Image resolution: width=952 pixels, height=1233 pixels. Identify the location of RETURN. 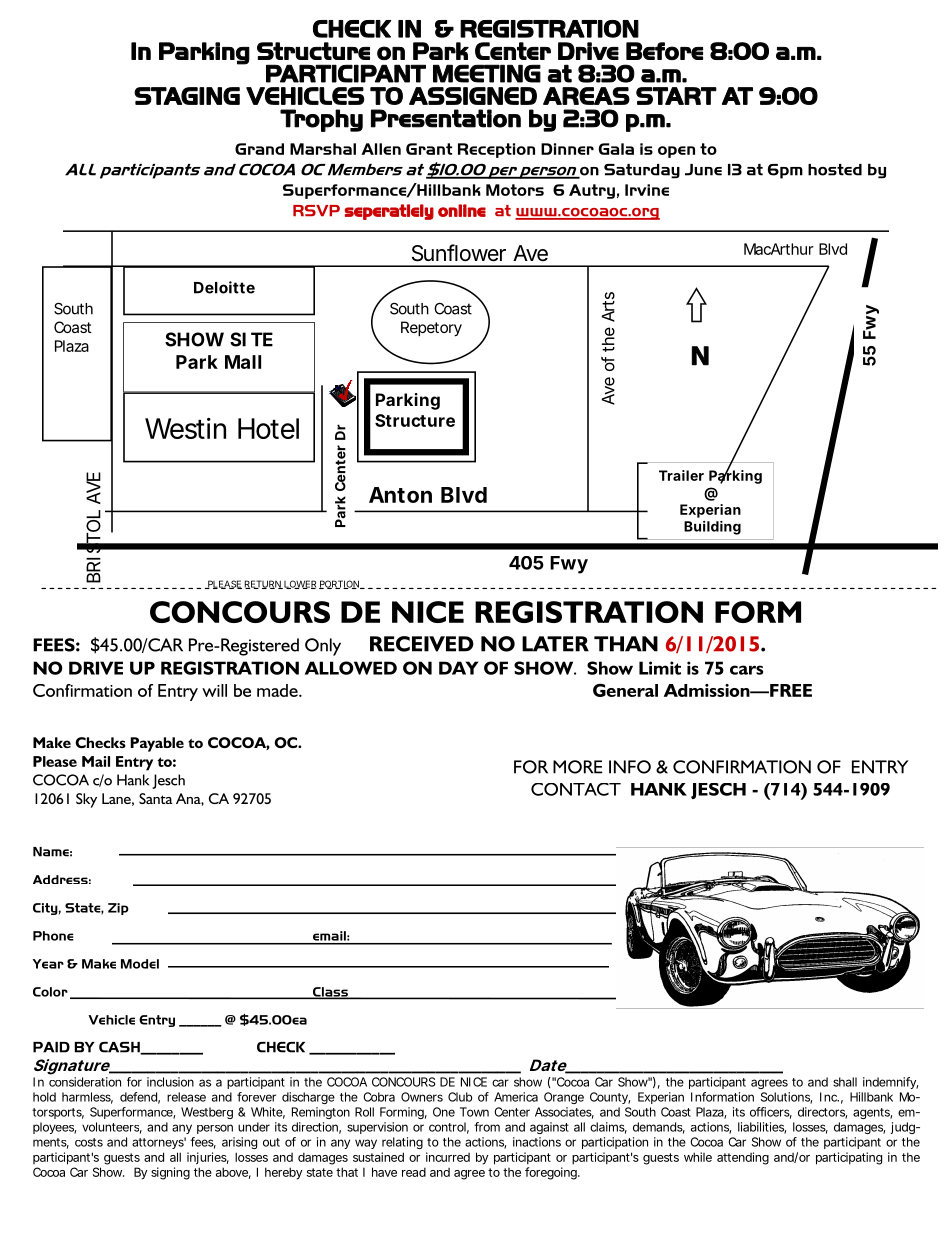
(264, 584).
